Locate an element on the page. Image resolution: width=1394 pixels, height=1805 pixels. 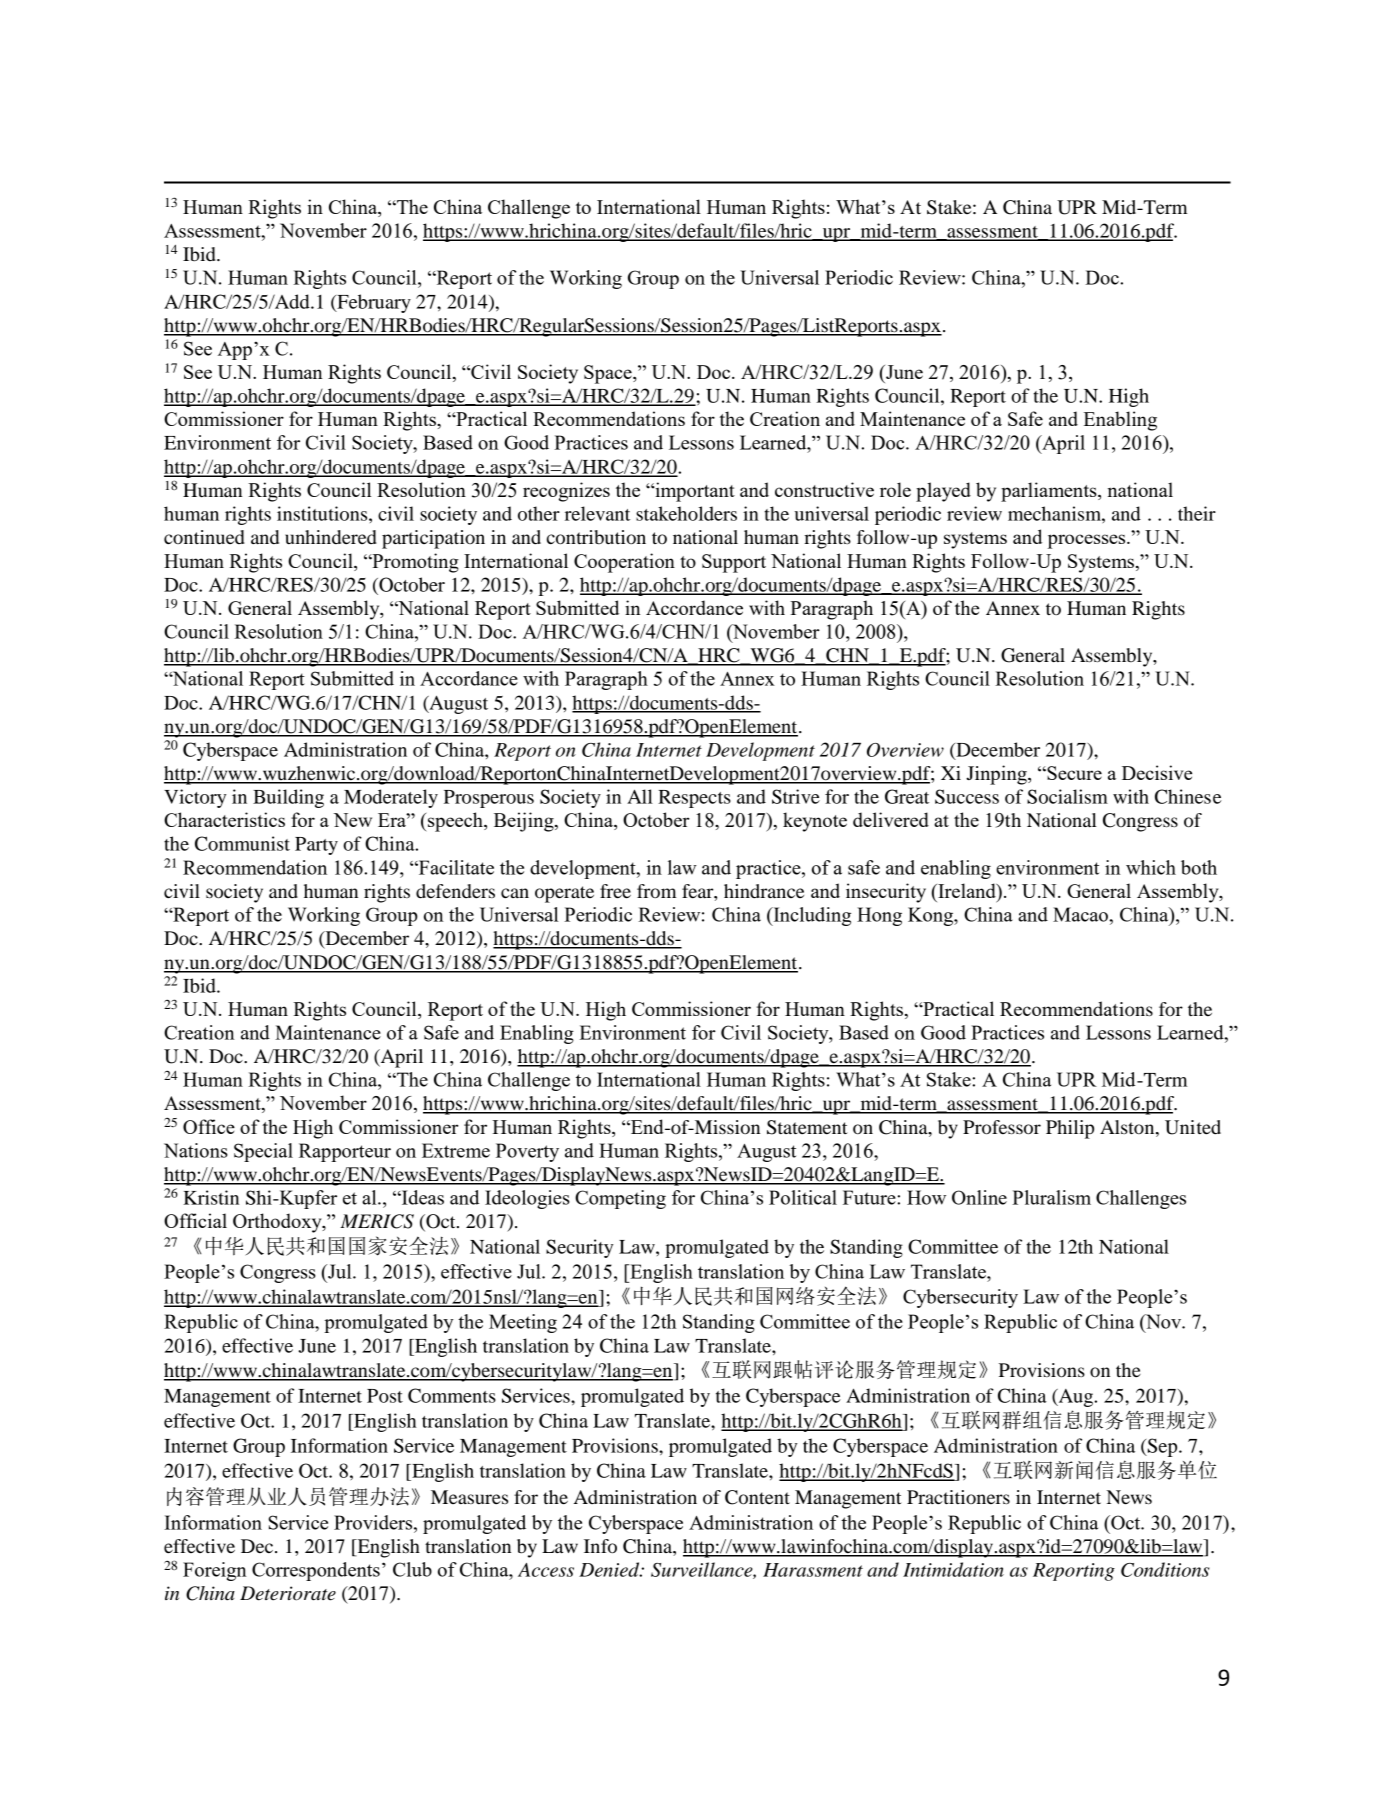
Content is located at coordinates (757, 1497).
